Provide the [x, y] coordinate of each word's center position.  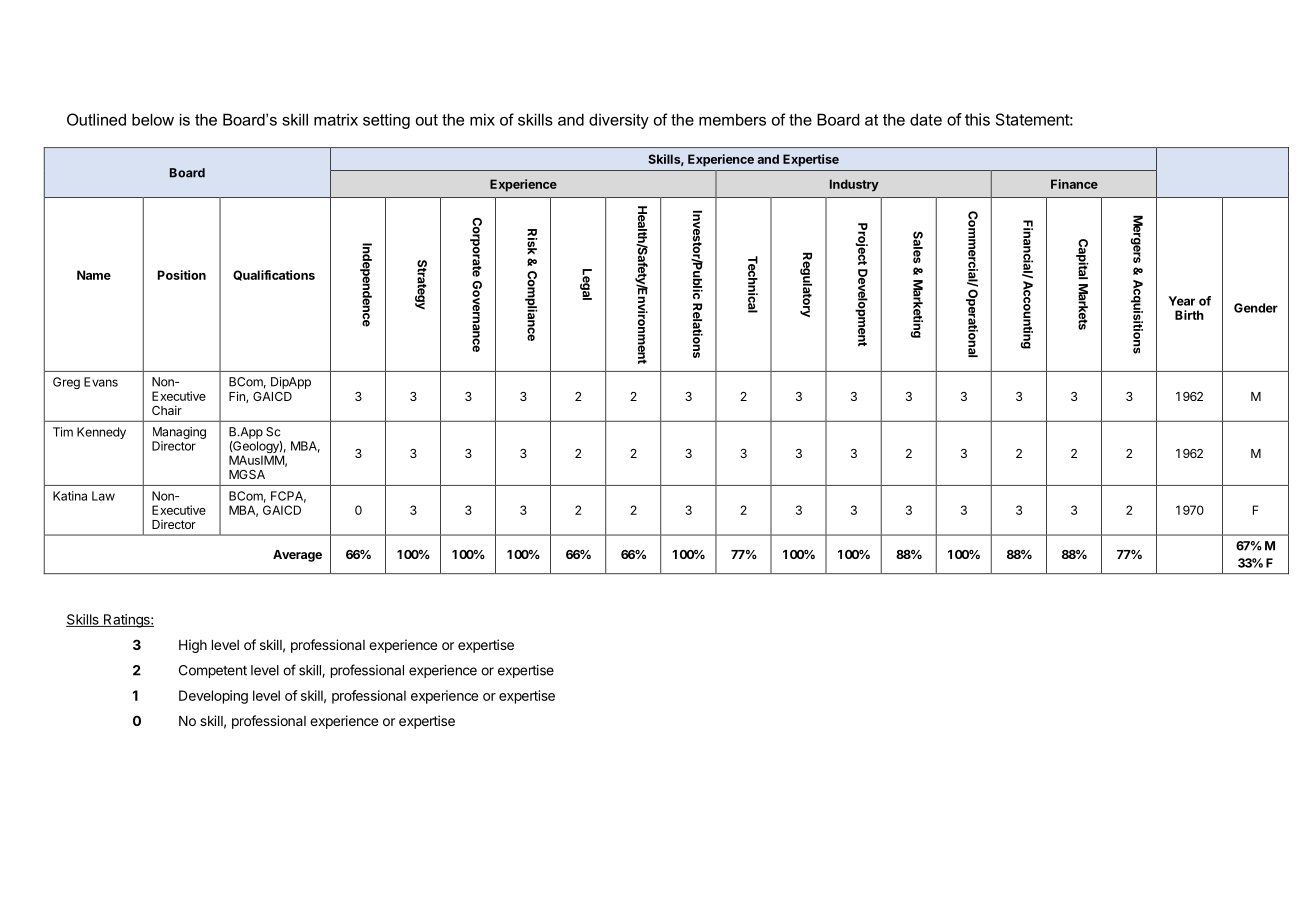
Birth [1189, 315]
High [193, 646]
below [153, 119]
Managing [179, 433]
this [977, 119]
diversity [619, 121]
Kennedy [101, 433]
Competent [213, 671]
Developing [213, 697]
